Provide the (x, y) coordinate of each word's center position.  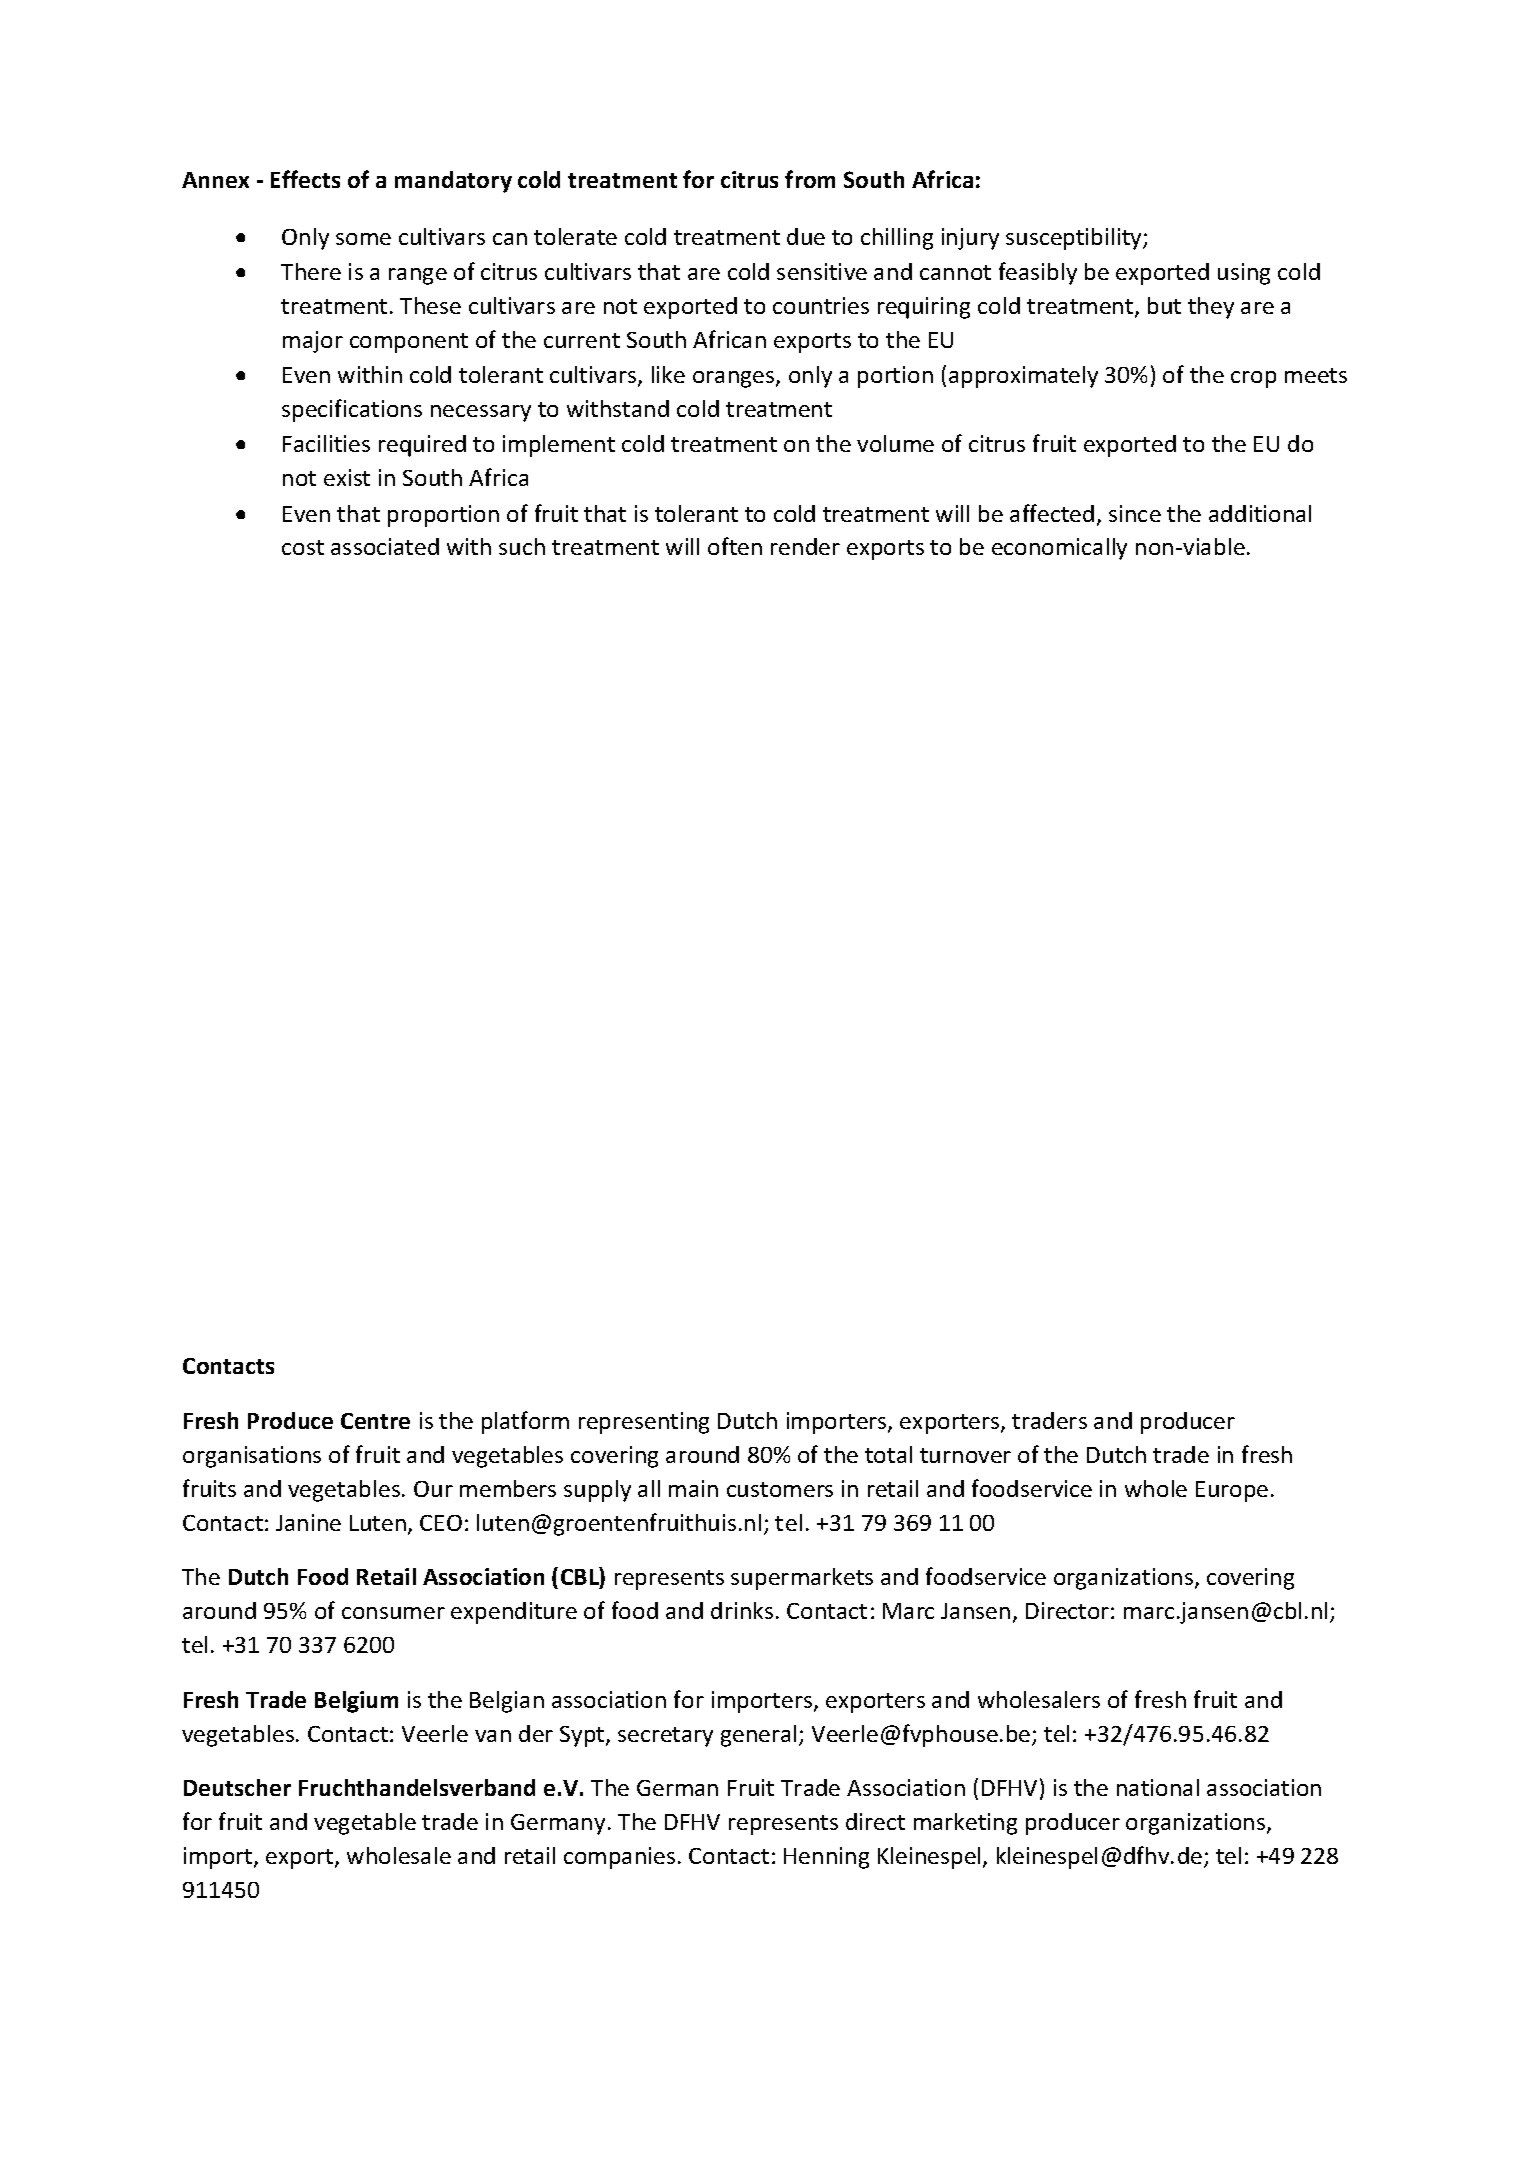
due (806, 236)
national (1158, 1787)
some (363, 239)
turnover (965, 1455)
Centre (375, 1421)
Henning (826, 1858)
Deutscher (237, 1787)
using (1244, 274)
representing (644, 1423)
